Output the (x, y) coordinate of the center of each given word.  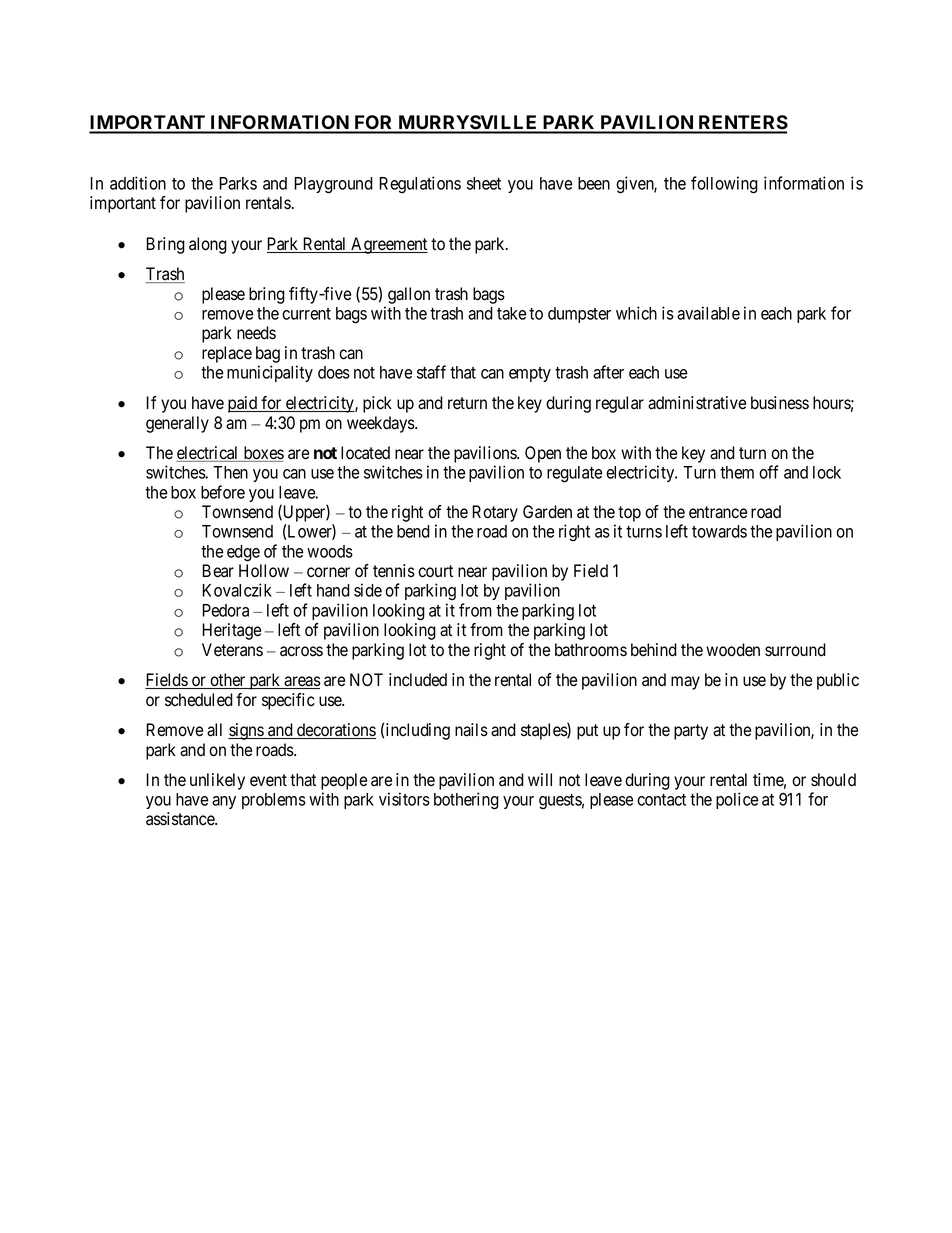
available (708, 313)
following (724, 185)
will (540, 779)
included (418, 680)
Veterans (232, 650)
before (223, 492)
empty (530, 374)
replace (227, 354)
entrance (718, 512)
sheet (484, 183)
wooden (733, 650)
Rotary (495, 513)
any (224, 802)
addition (138, 183)
